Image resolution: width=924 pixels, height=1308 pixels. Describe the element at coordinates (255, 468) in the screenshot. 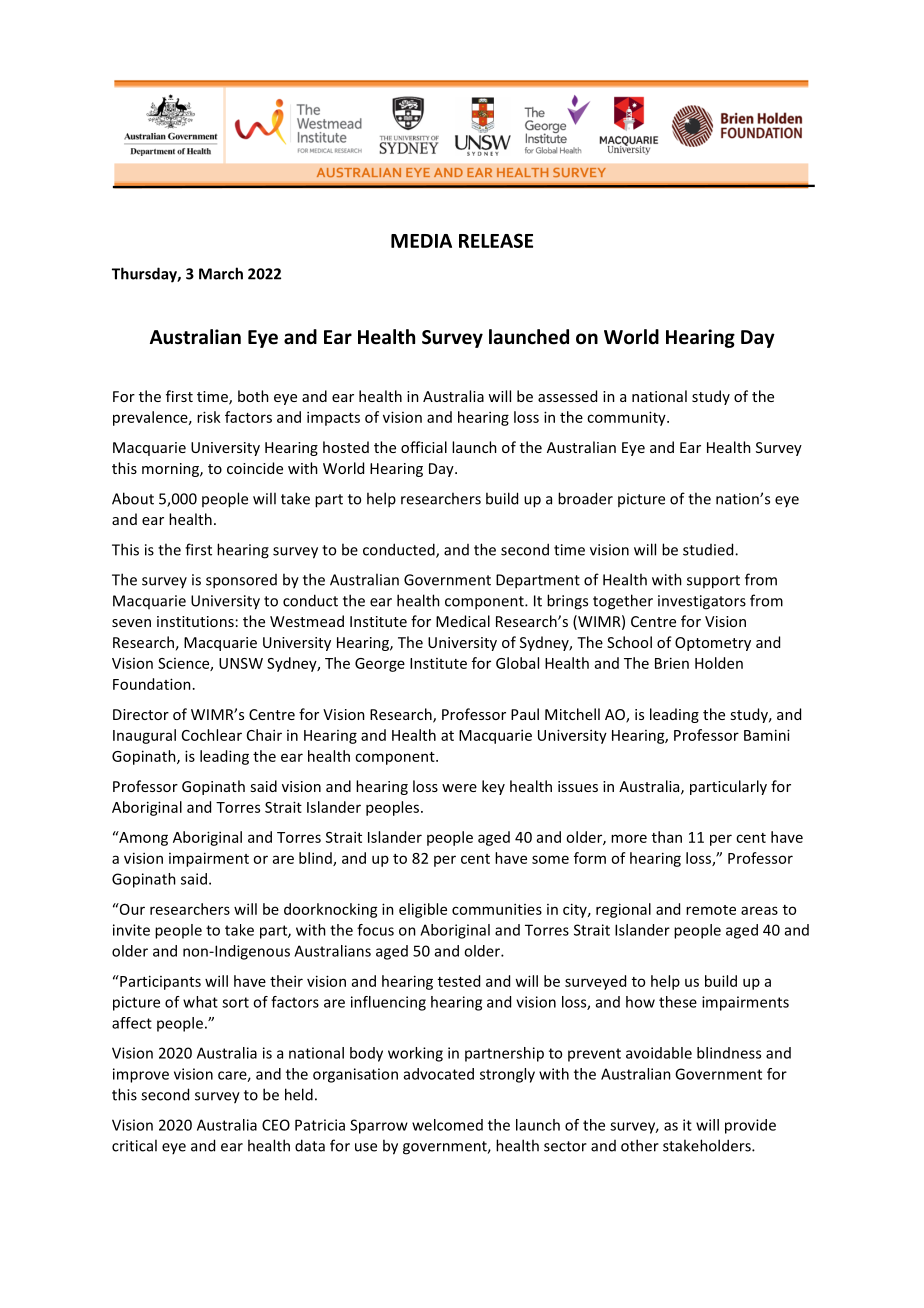

I see `coincide` at that location.
